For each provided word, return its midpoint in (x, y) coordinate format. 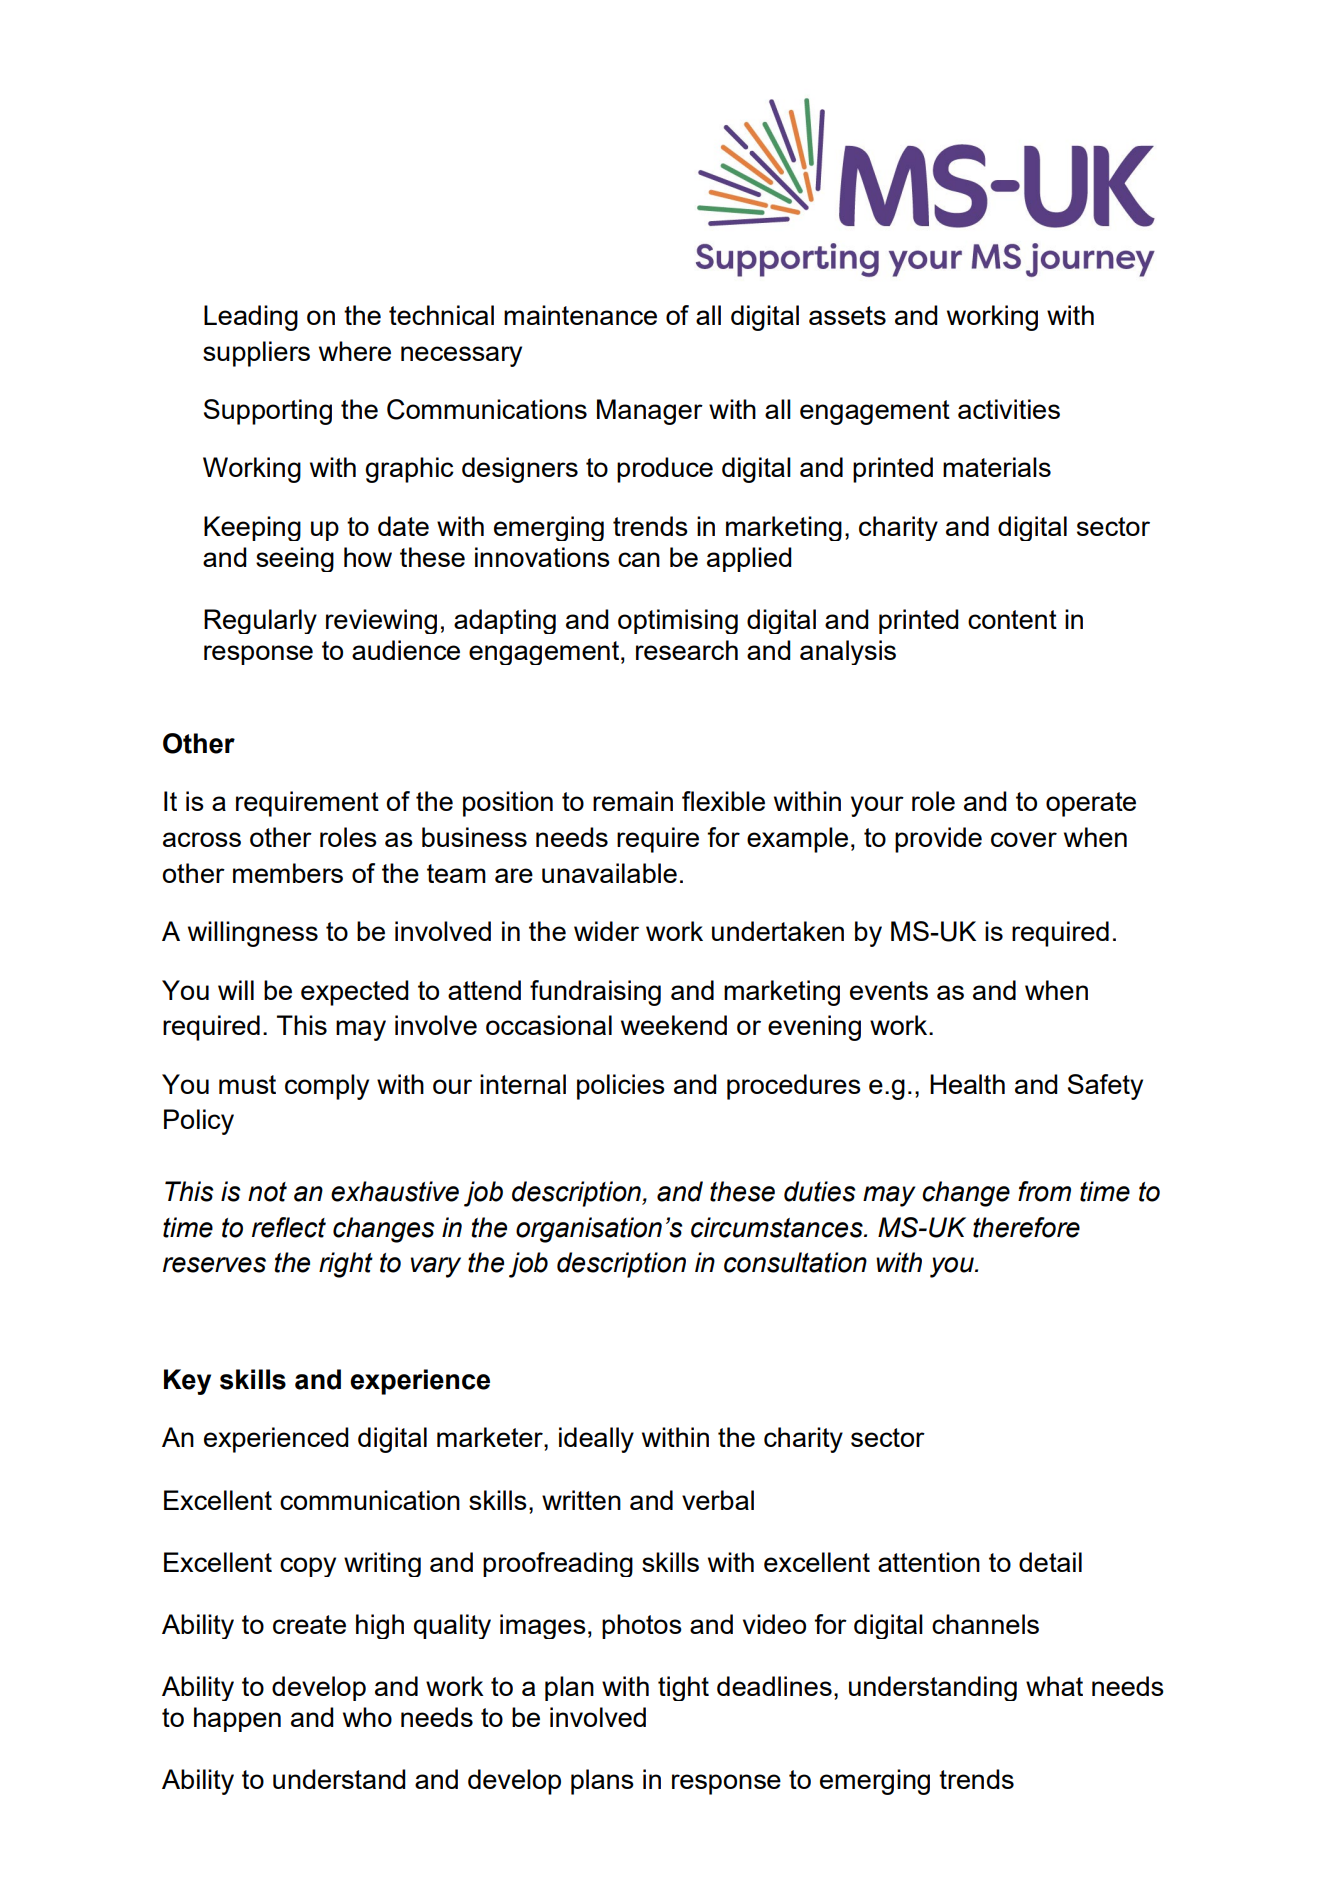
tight (683, 1688)
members (288, 873)
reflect (289, 1227)
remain (633, 801)
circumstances (778, 1227)
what (1054, 1686)
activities (1009, 409)
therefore (1026, 1227)
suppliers (256, 354)
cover (1024, 839)
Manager (650, 412)
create (309, 1624)
